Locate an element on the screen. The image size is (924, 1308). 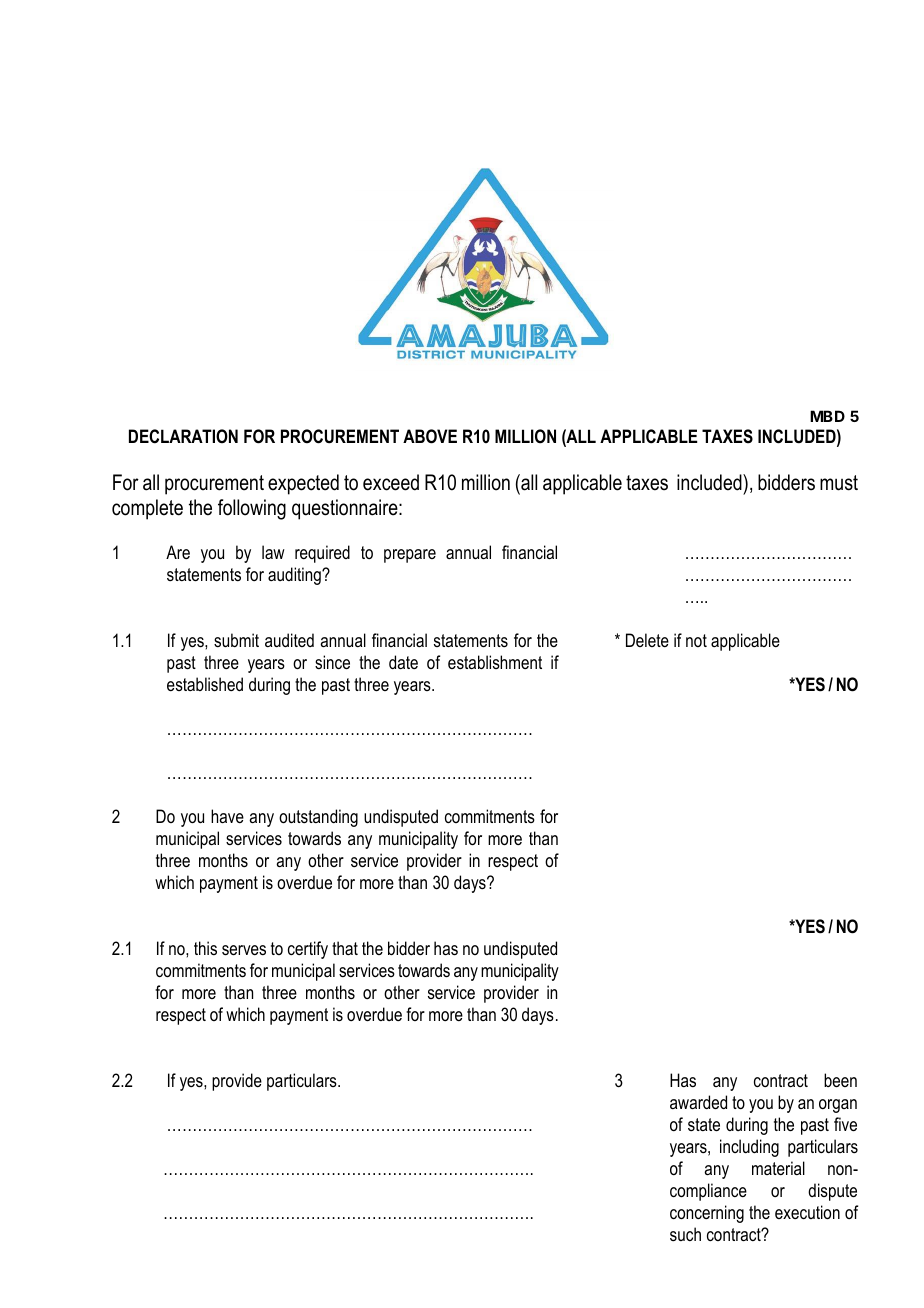
have is located at coordinates (227, 816).
